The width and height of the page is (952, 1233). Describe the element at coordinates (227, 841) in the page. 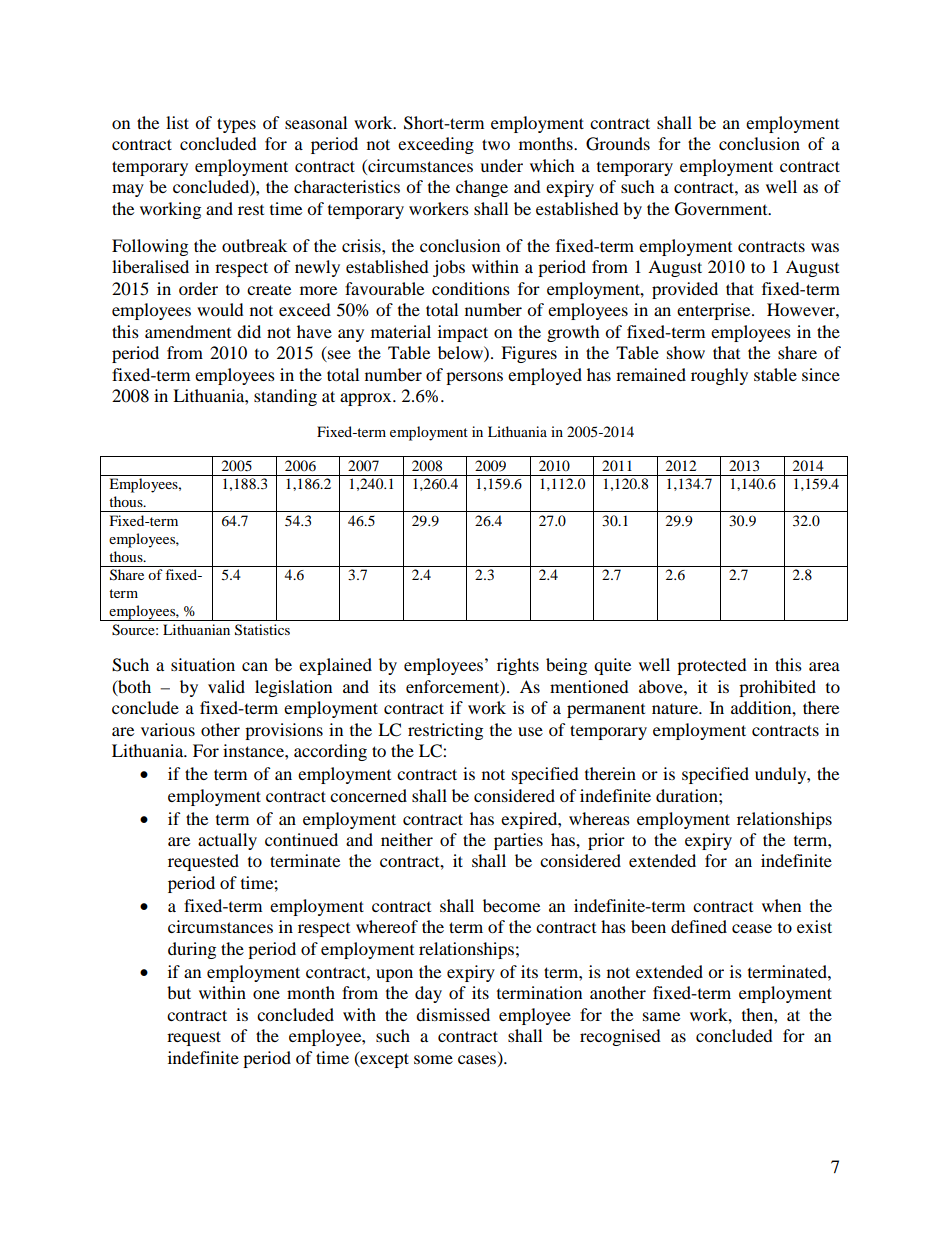

I see `actually` at that location.
